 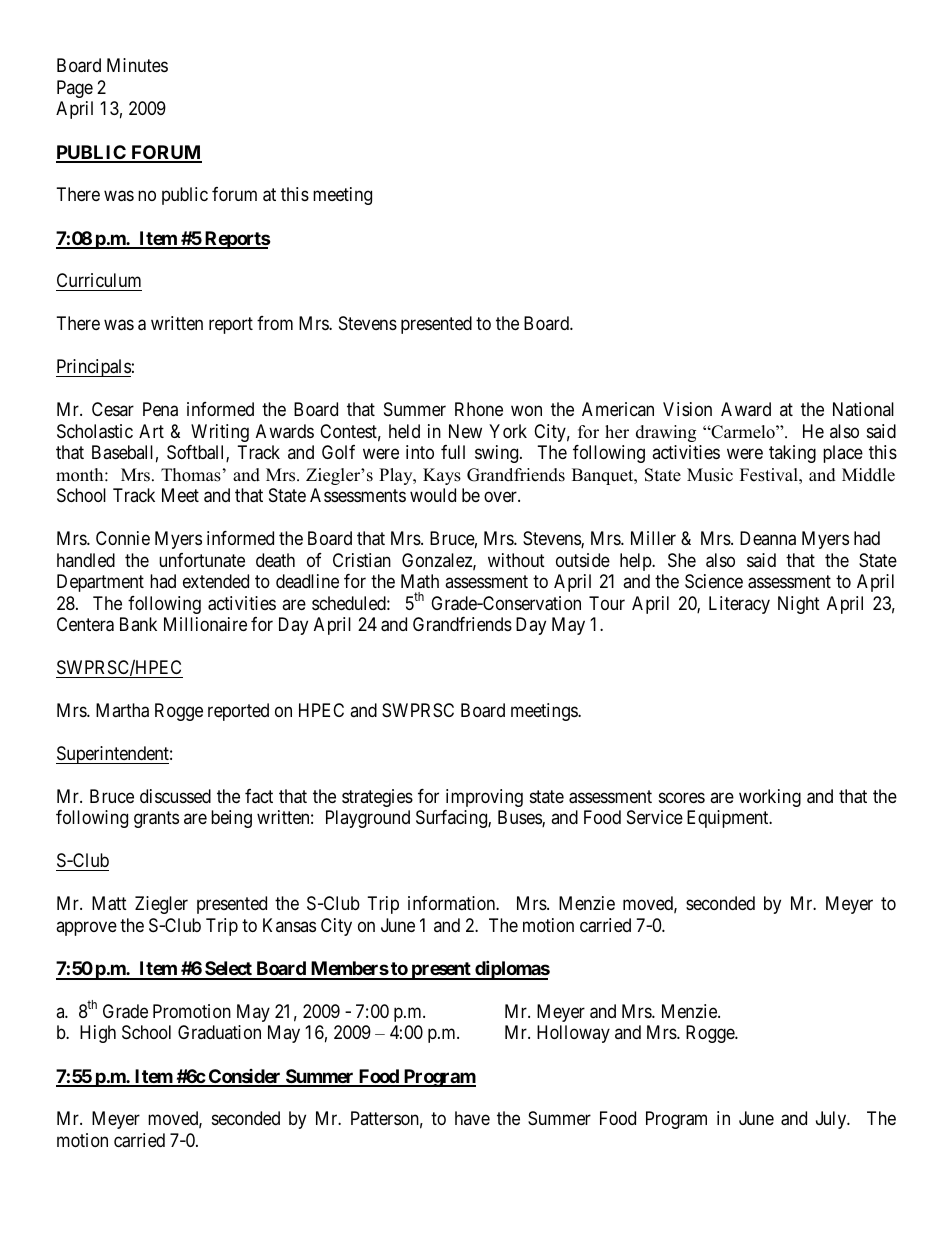 What do you see at coordinates (484, 798) in the image?
I see `improving` at bounding box center [484, 798].
